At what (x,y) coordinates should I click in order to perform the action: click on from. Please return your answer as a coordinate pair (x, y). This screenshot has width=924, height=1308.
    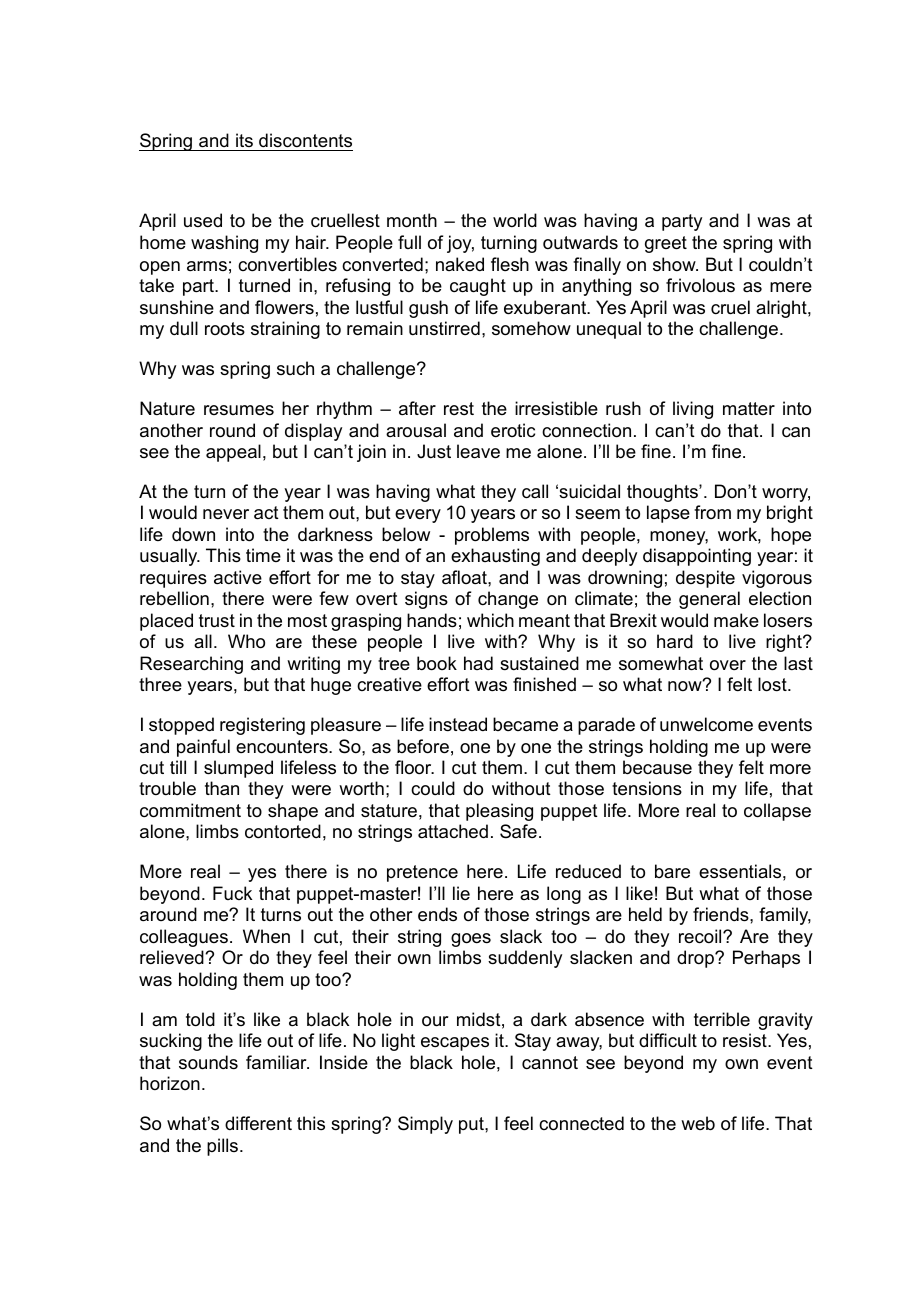
    Looking at the image, I should click on (712, 512).
